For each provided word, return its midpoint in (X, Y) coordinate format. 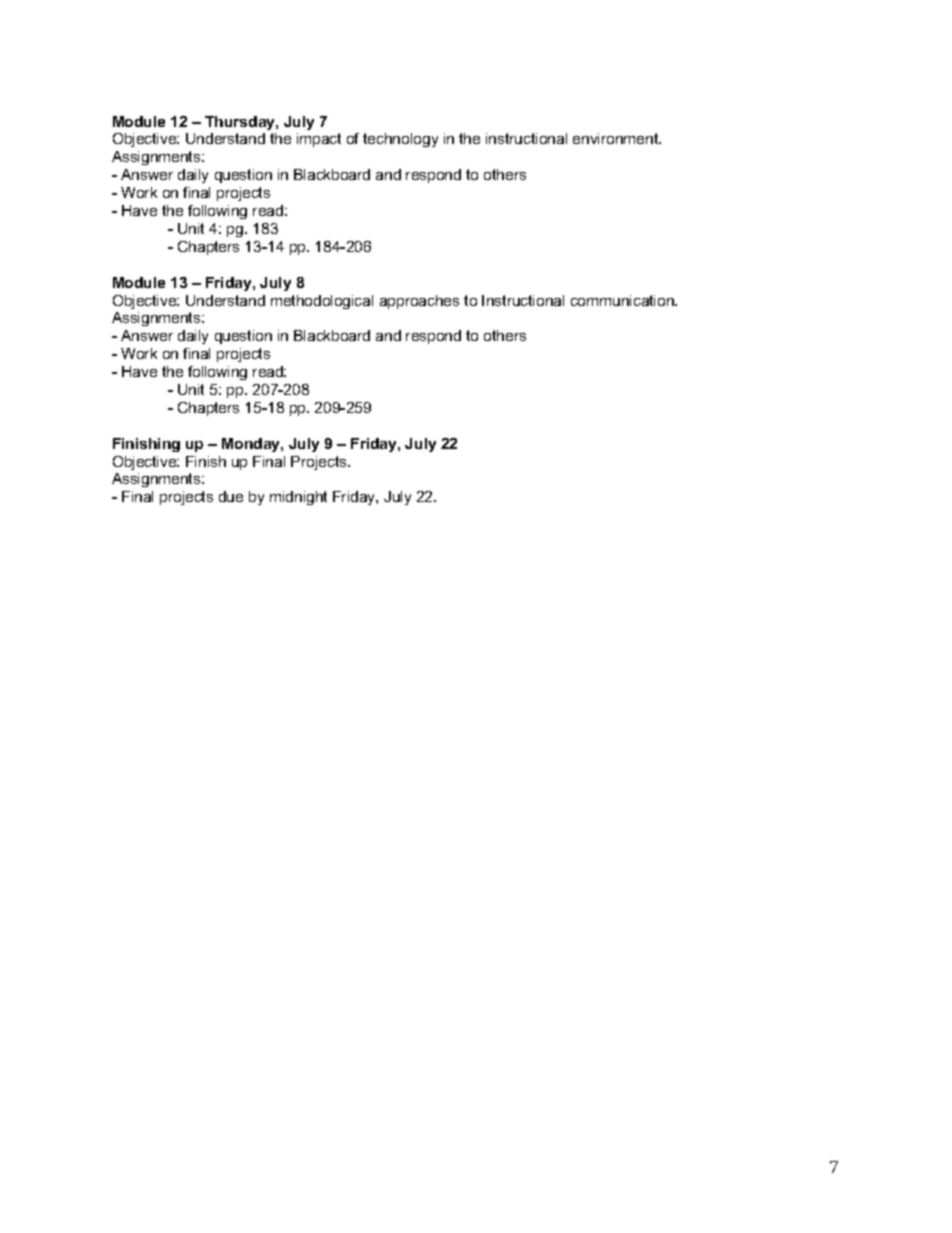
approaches (419, 302)
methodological (322, 302)
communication (623, 300)
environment (617, 138)
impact (319, 140)
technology (400, 140)
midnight (298, 498)
